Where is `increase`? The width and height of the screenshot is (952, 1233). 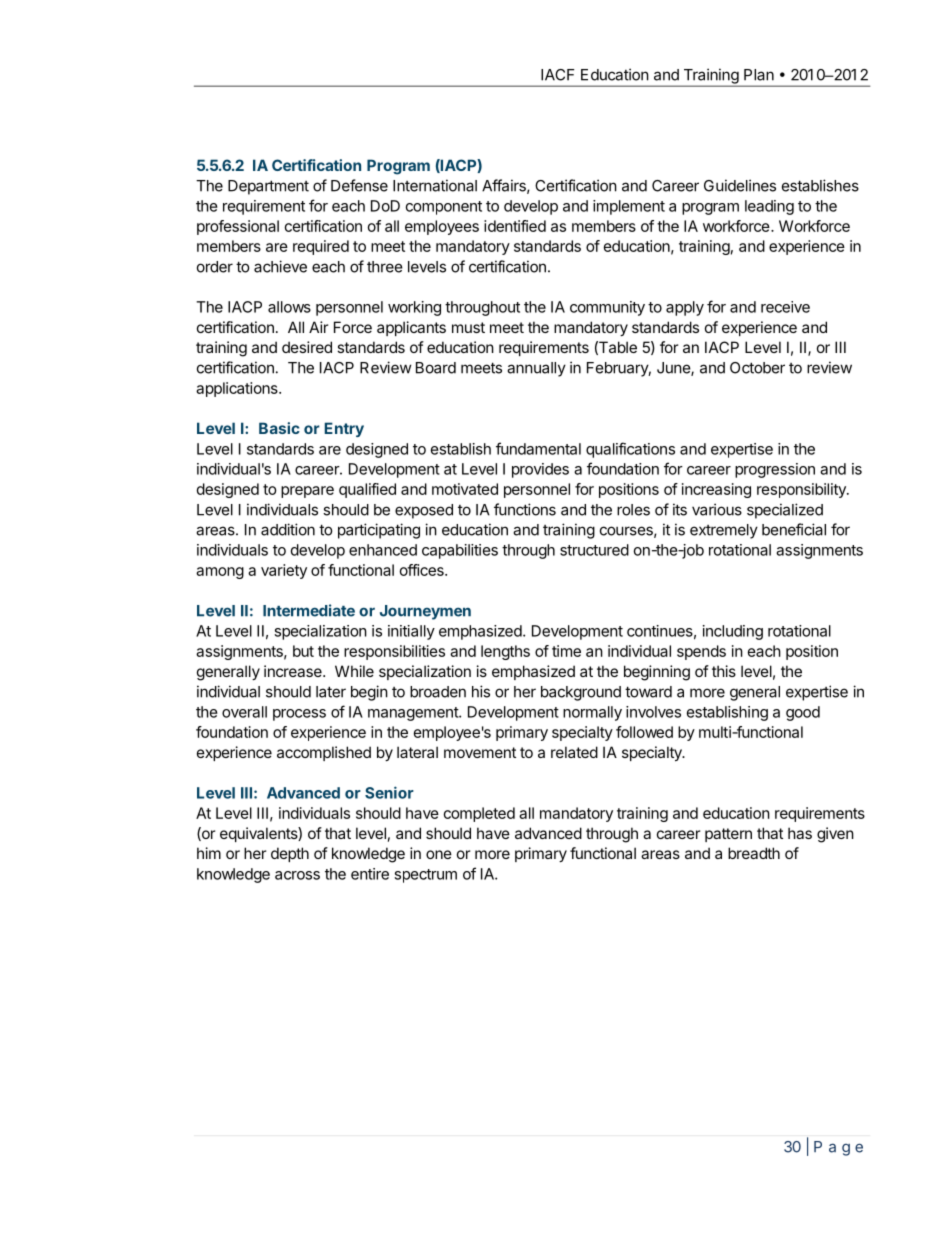
increase is located at coordinates (294, 671).
